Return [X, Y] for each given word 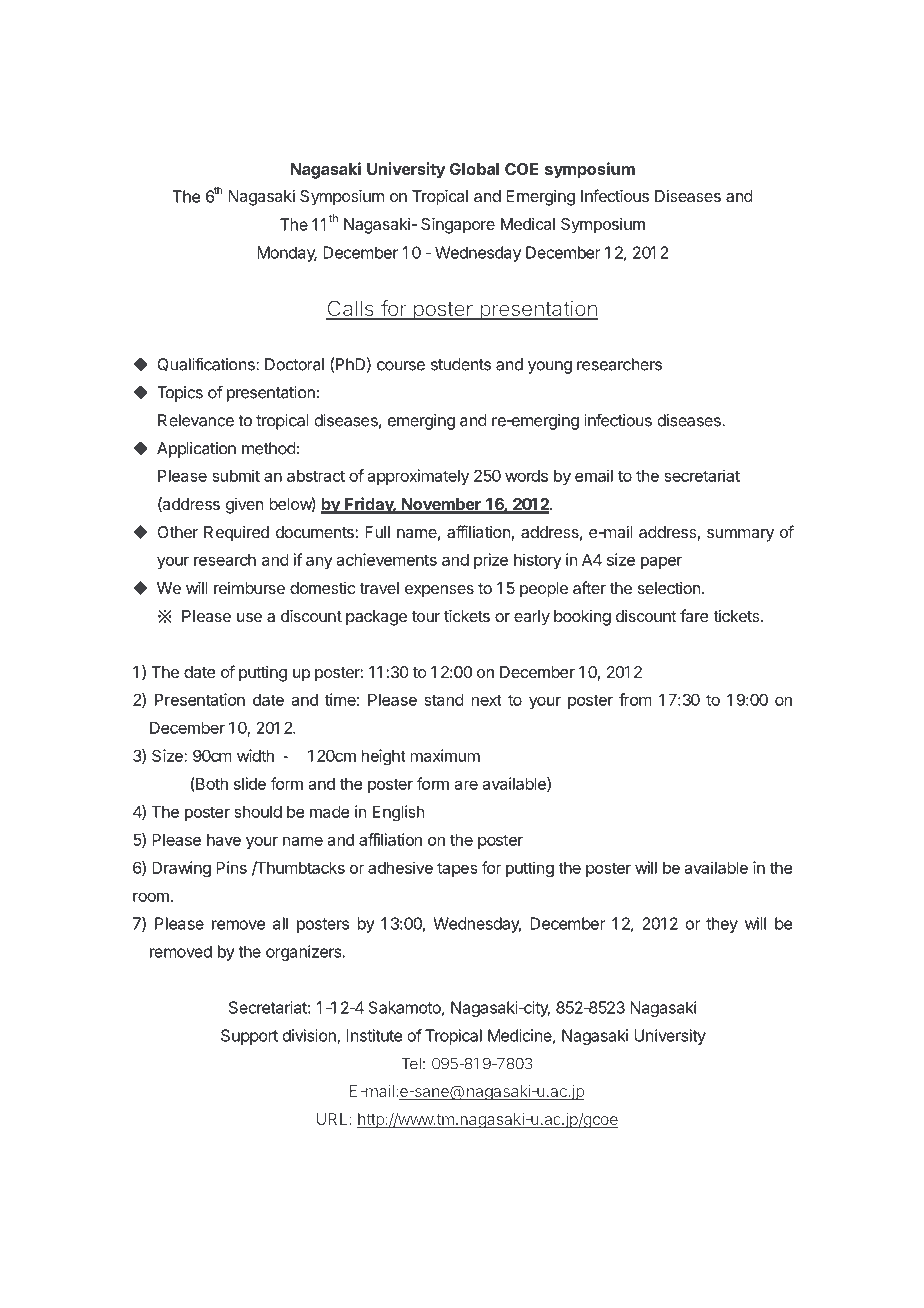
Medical [528, 223]
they [722, 925]
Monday [287, 254]
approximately [418, 477]
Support [249, 1037]
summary [740, 535]
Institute [374, 1035]
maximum [445, 755]
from [635, 699]
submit [236, 475]
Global [474, 169]
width [255, 755]
